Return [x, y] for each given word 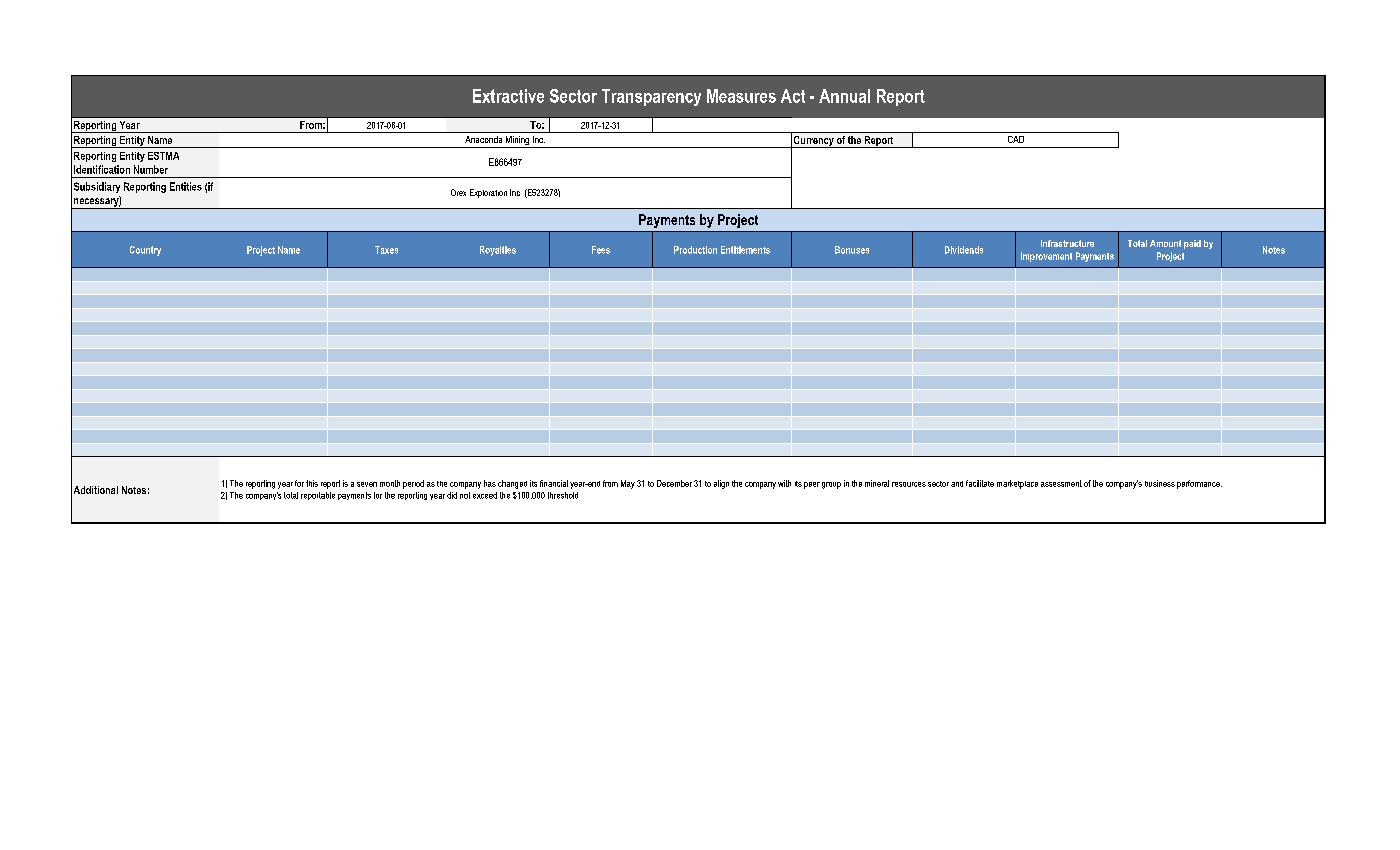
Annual [844, 96]
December [674, 483]
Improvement [1046, 257]
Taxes [386, 250]
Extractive [508, 96]
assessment [1061, 483]
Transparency [651, 97]
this [312, 483]
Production [695, 250]
